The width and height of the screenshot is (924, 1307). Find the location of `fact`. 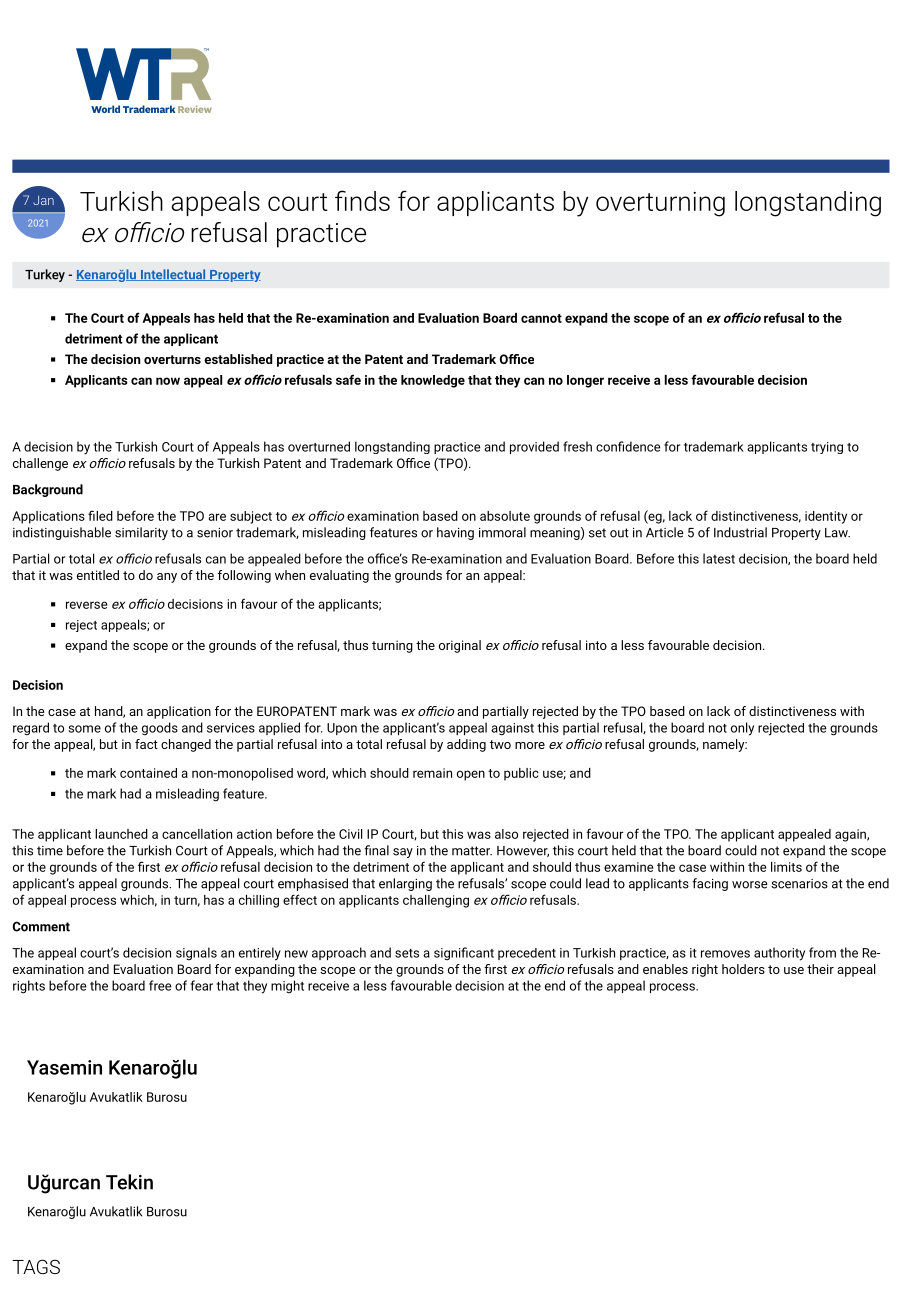

fact is located at coordinates (146, 744).
